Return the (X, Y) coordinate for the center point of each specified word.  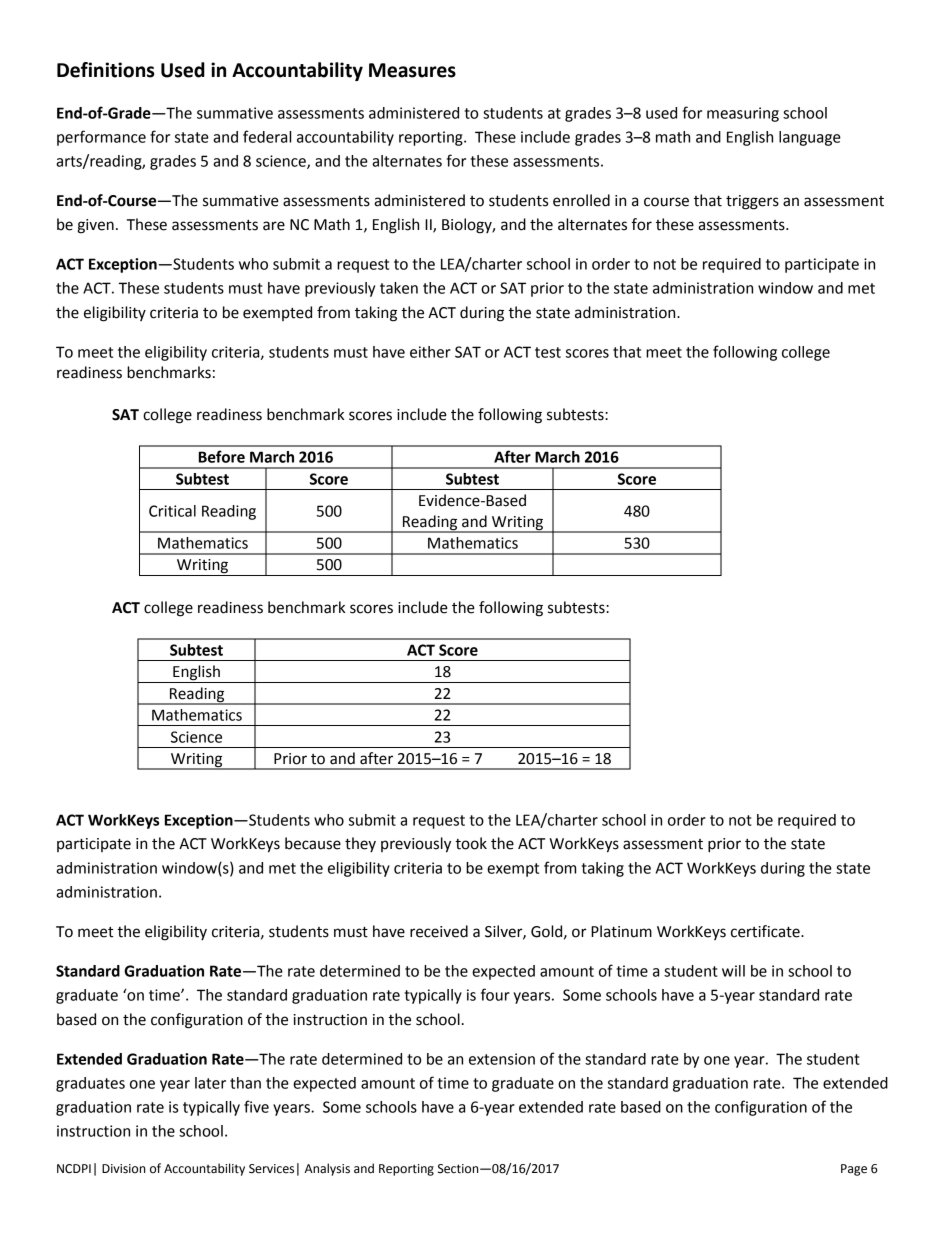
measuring (743, 114)
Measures (412, 70)
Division (124, 1169)
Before (222, 456)
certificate (766, 931)
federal (267, 136)
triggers (752, 202)
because (313, 843)
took (471, 843)
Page (854, 1170)
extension (502, 1059)
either (430, 352)
